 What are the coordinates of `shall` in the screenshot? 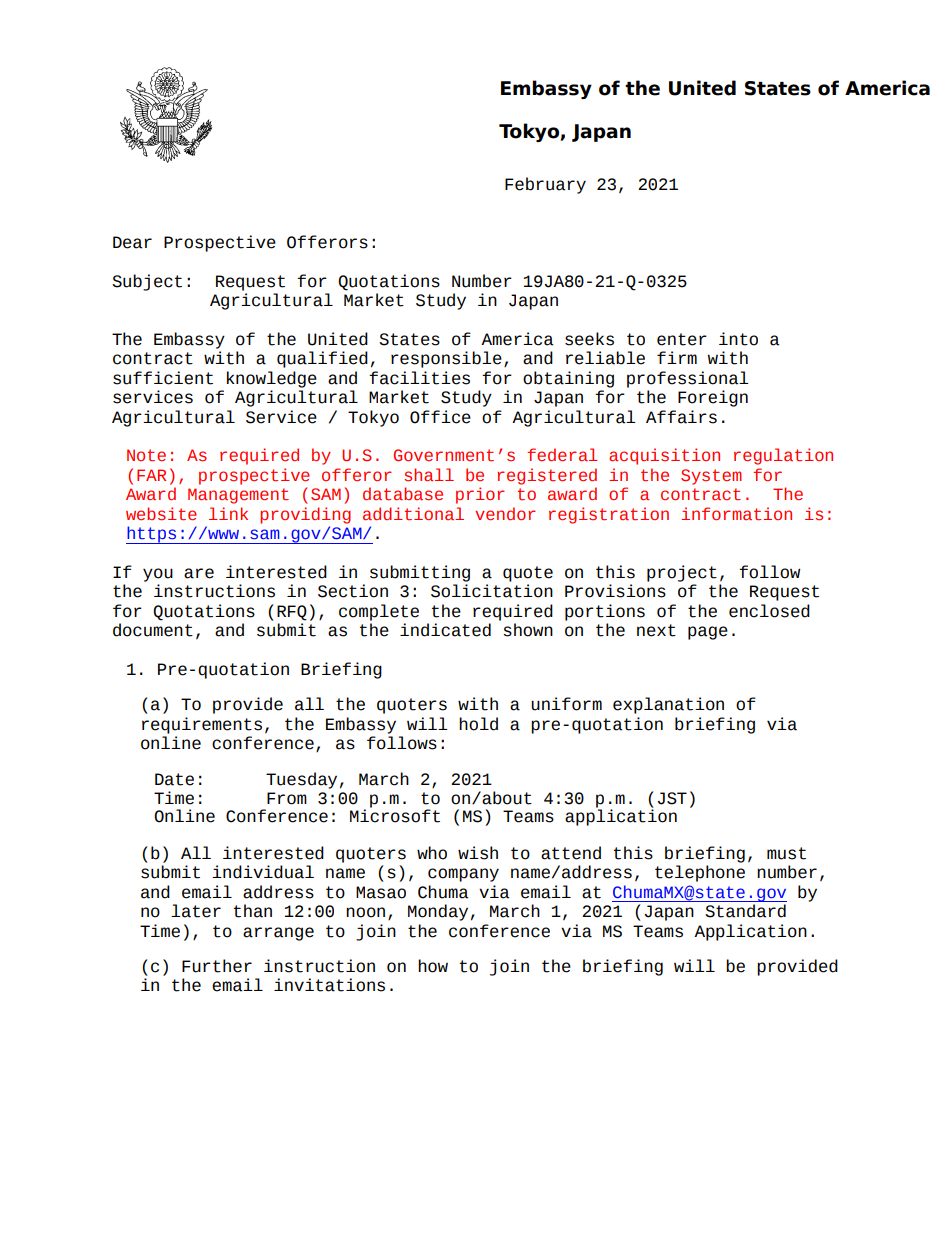 It's located at (429, 475).
